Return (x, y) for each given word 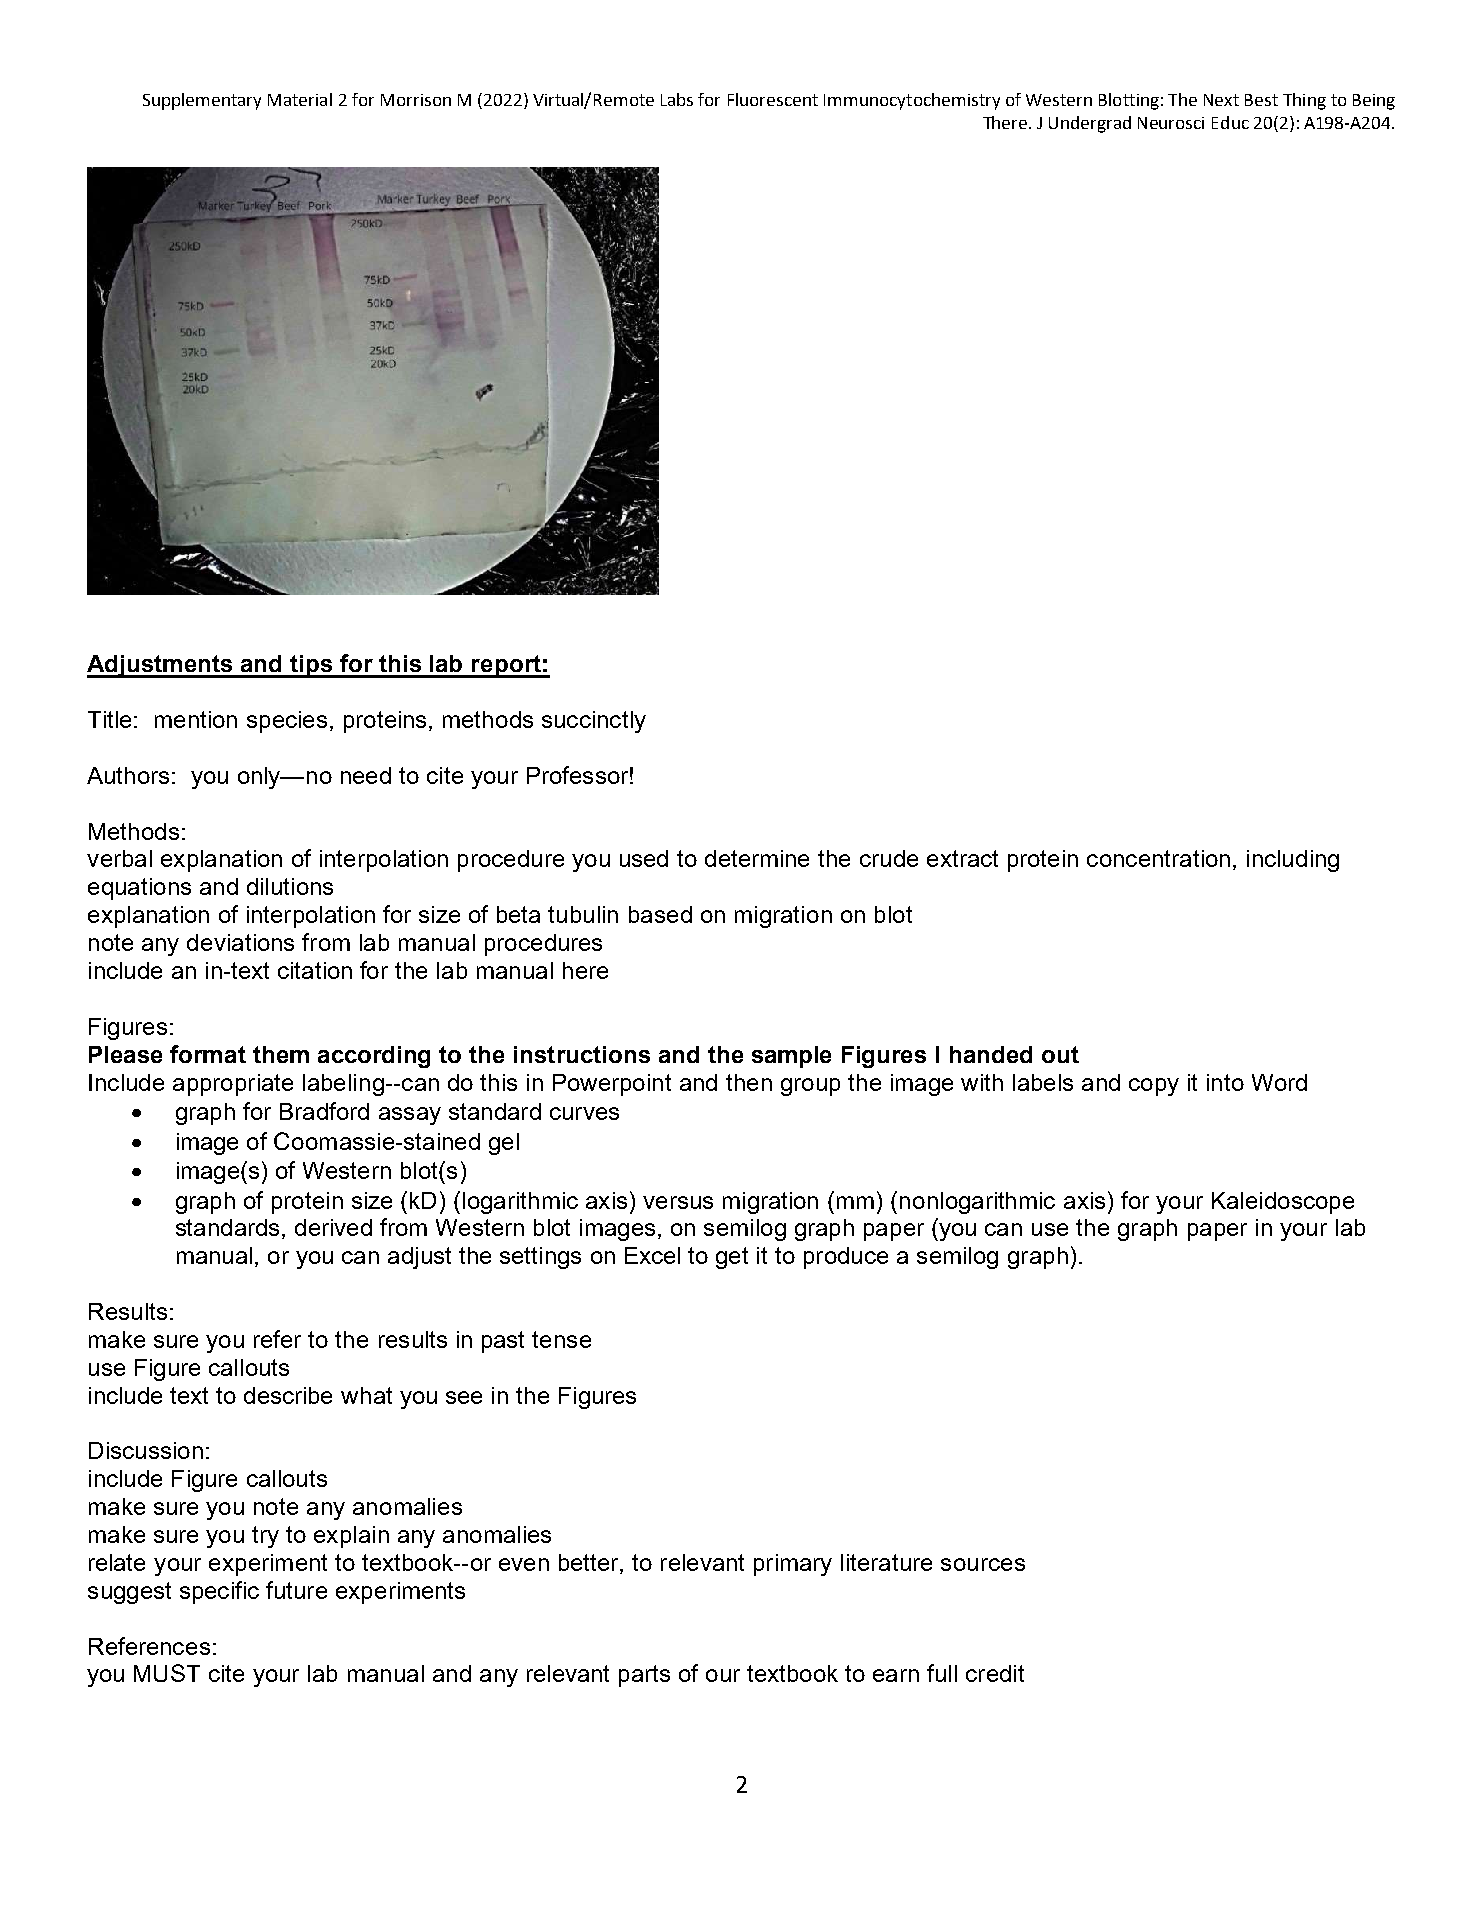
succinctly (594, 722)
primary (793, 1565)
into (1225, 1082)
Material (300, 99)
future (296, 1590)
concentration (1158, 858)
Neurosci (1171, 123)
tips (311, 666)
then (749, 1082)
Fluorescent (773, 99)
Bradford (324, 1111)
